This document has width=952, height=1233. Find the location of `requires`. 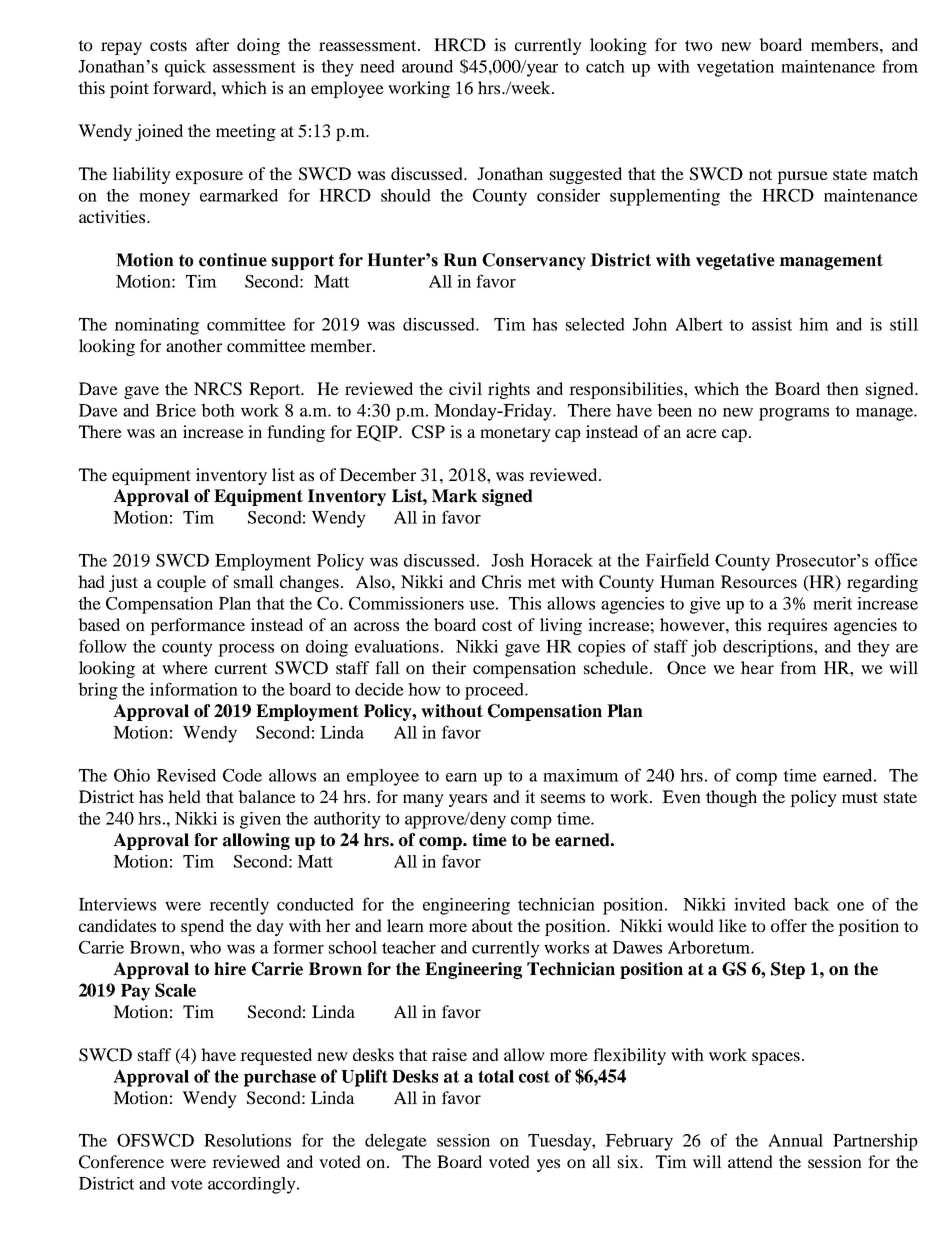

requires is located at coordinates (797, 626).
